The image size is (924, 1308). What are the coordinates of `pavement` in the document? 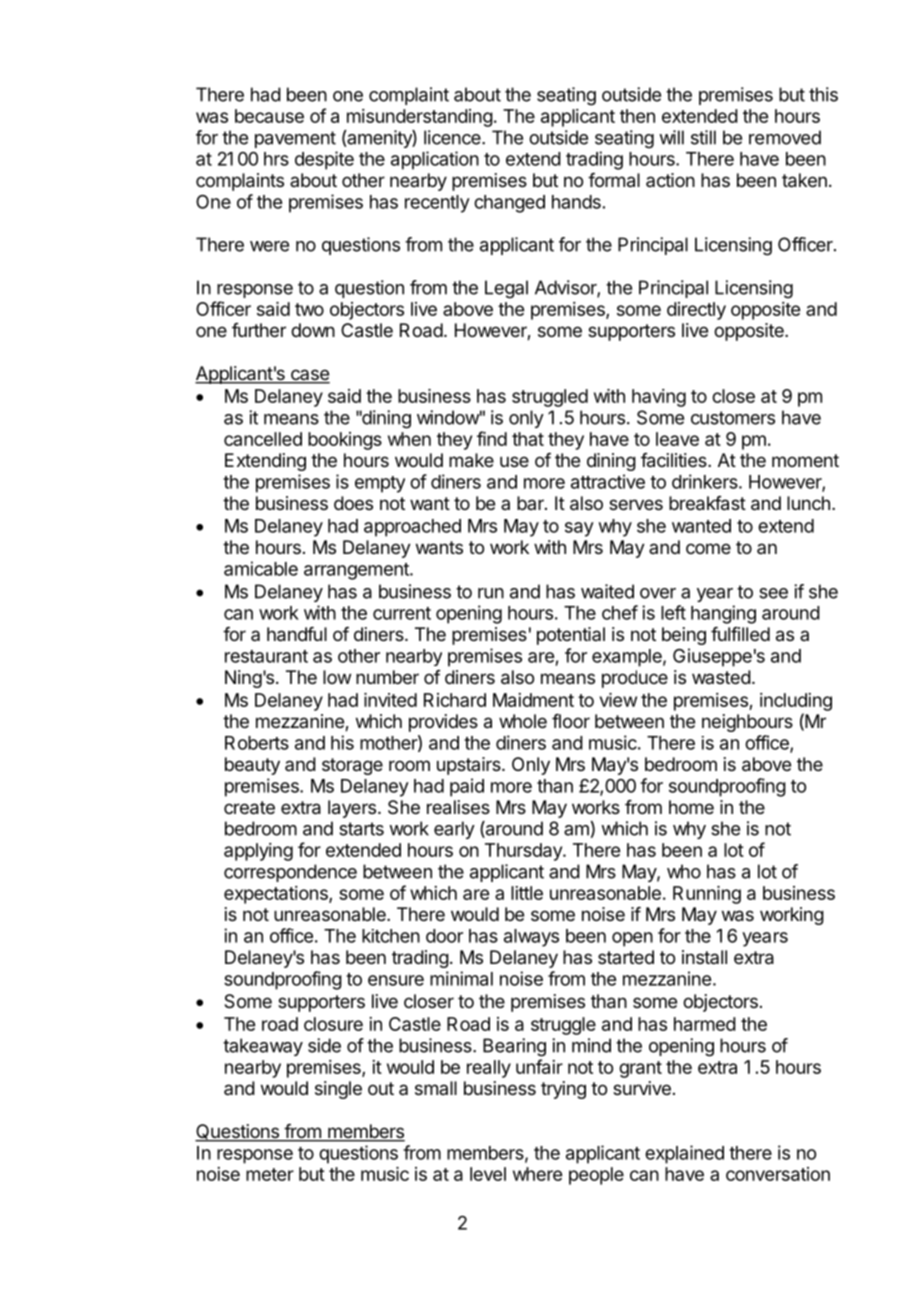 It's located at (295, 139).
